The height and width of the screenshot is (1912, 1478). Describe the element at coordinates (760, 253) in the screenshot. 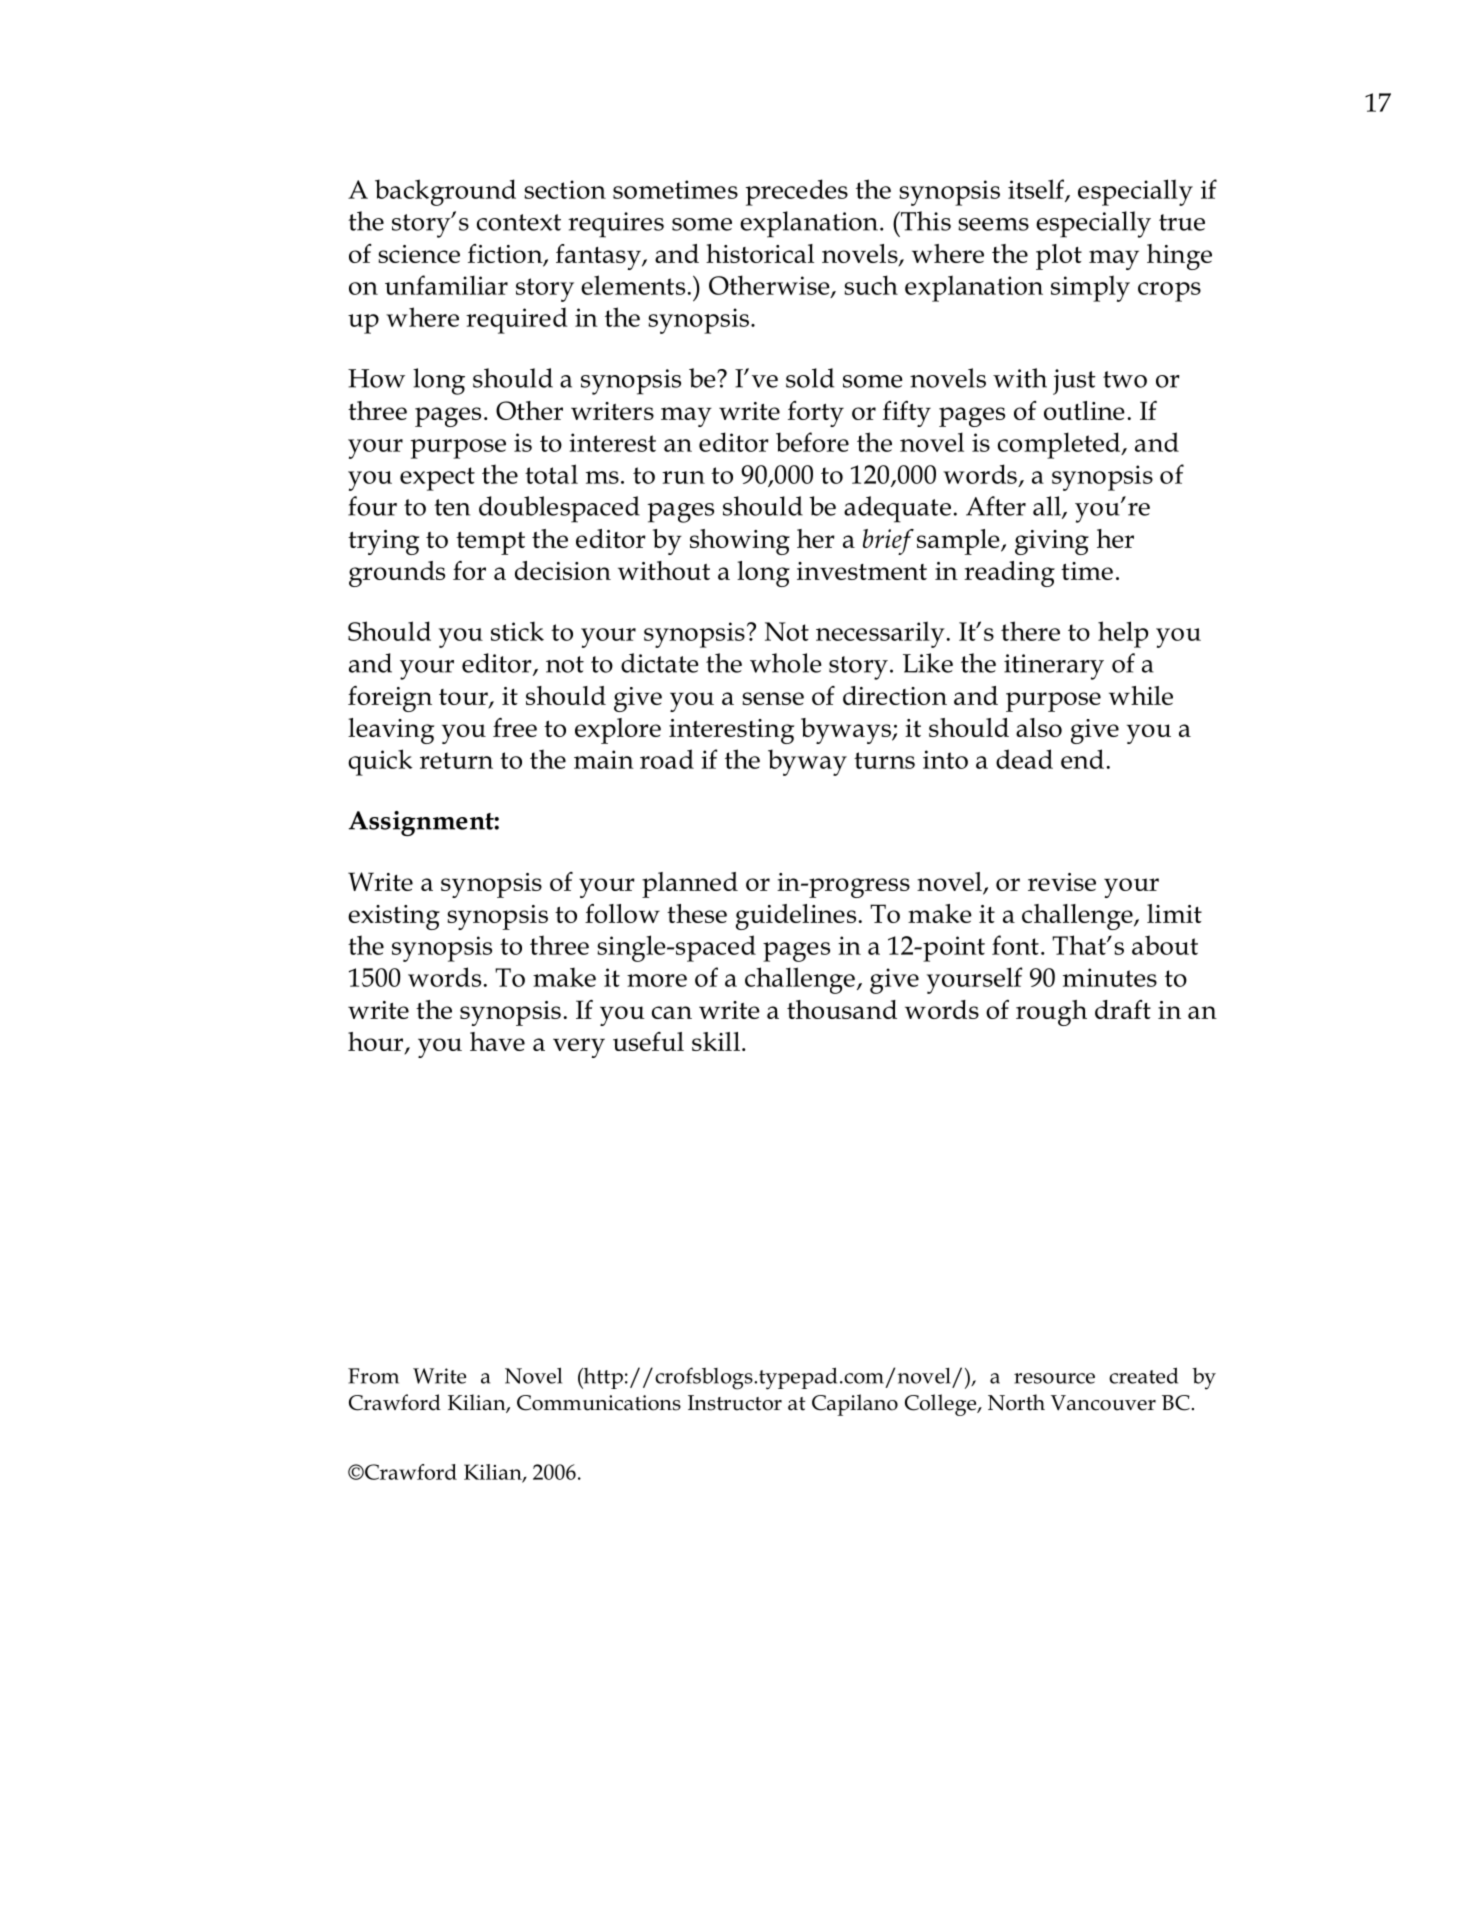

I see `historical` at that location.
